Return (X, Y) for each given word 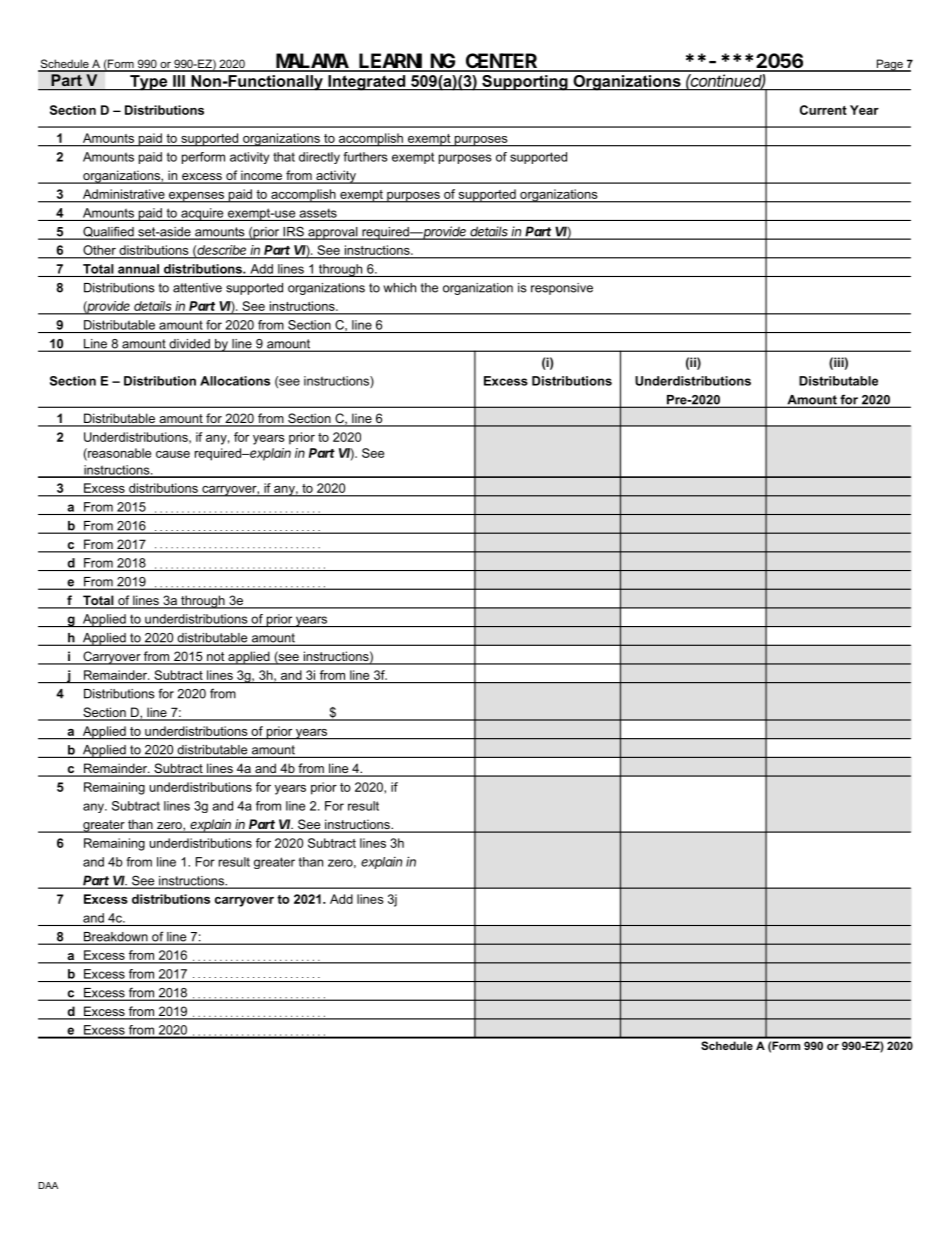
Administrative (123, 194)
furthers (365, 157)
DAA (48, 1185)
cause (173, 454)
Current (823, 110)
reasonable (118, 454)
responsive (562, 289)
